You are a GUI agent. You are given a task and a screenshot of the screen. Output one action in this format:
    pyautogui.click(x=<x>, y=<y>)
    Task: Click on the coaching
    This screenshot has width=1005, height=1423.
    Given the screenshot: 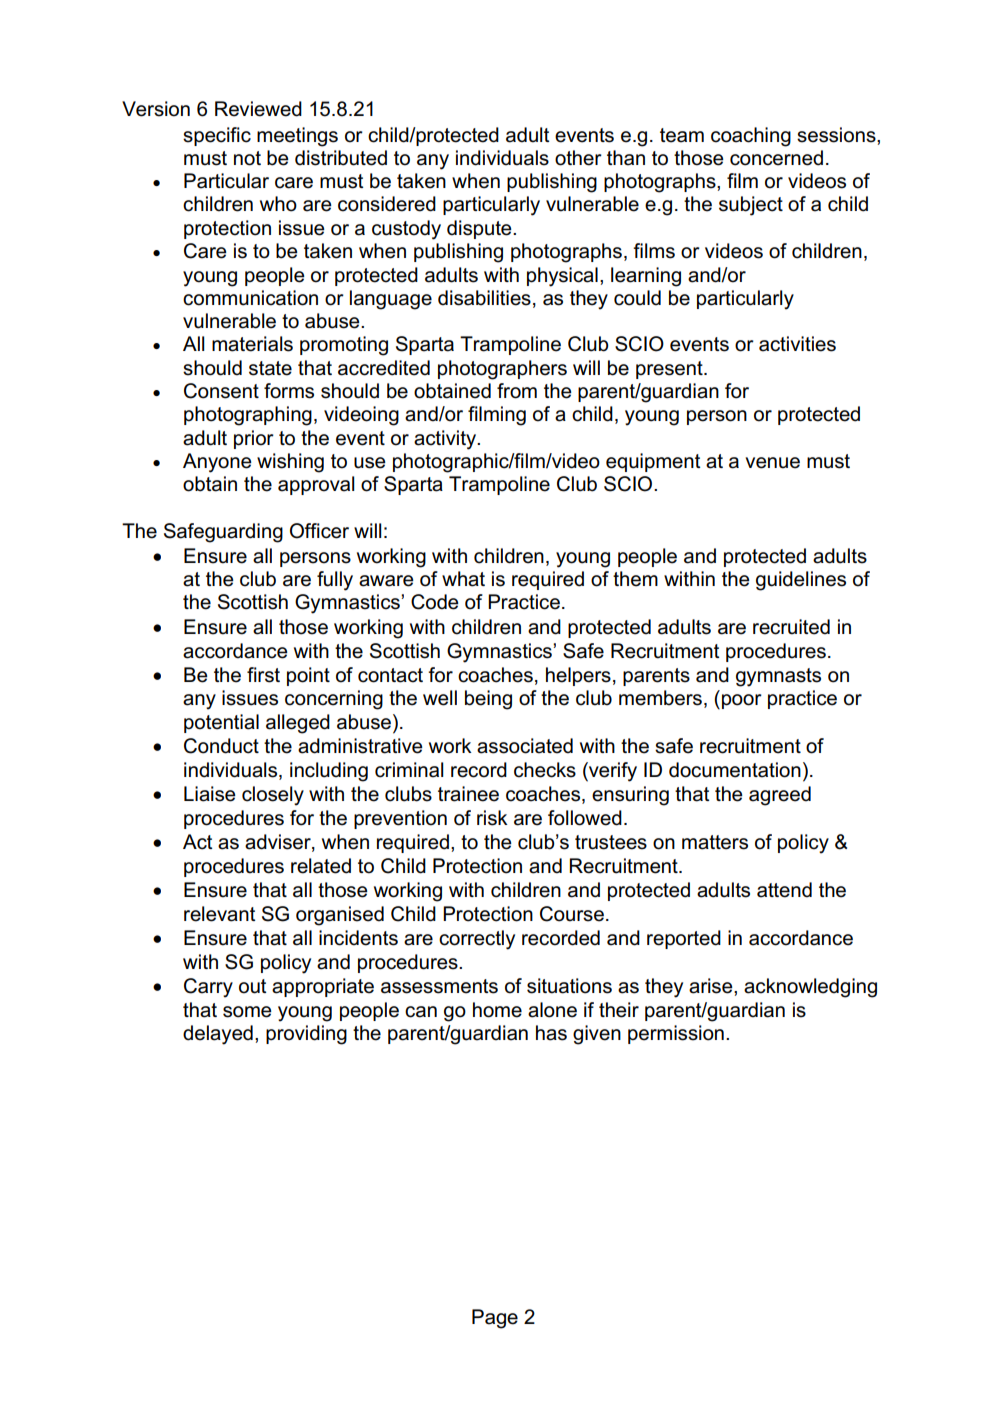 What is the action you would take?
    pyautogui.click(x=751, y=137)
